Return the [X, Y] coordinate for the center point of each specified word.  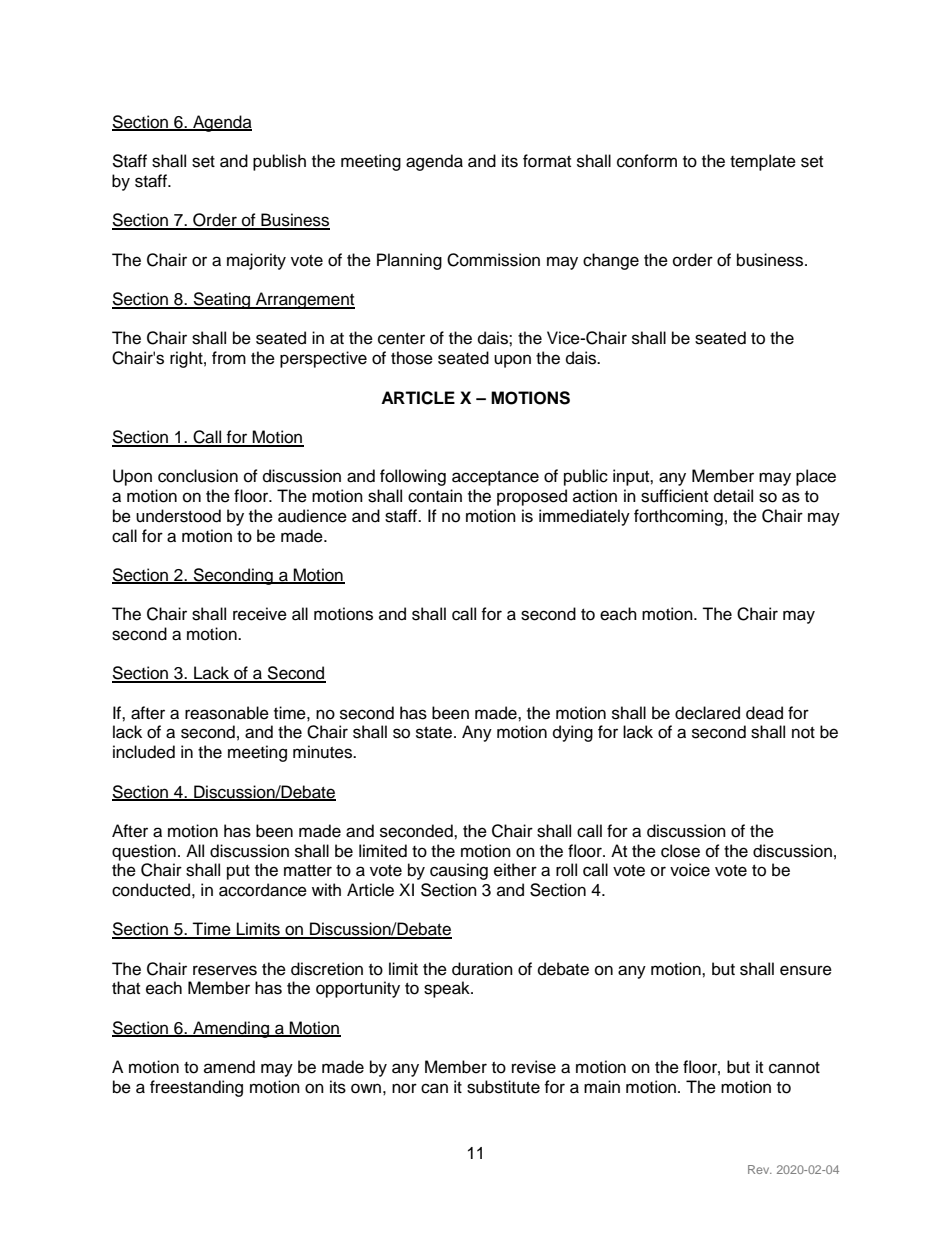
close [680, 851]
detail [733, 496]
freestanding [196, 1088]
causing [459, 871]
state [434, 733]
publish [279, 162]
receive [260, 614]
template [763, 162]
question [144, 852]
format [547, 161]
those [412, 358]
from [229, 358]
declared [707, 713]
